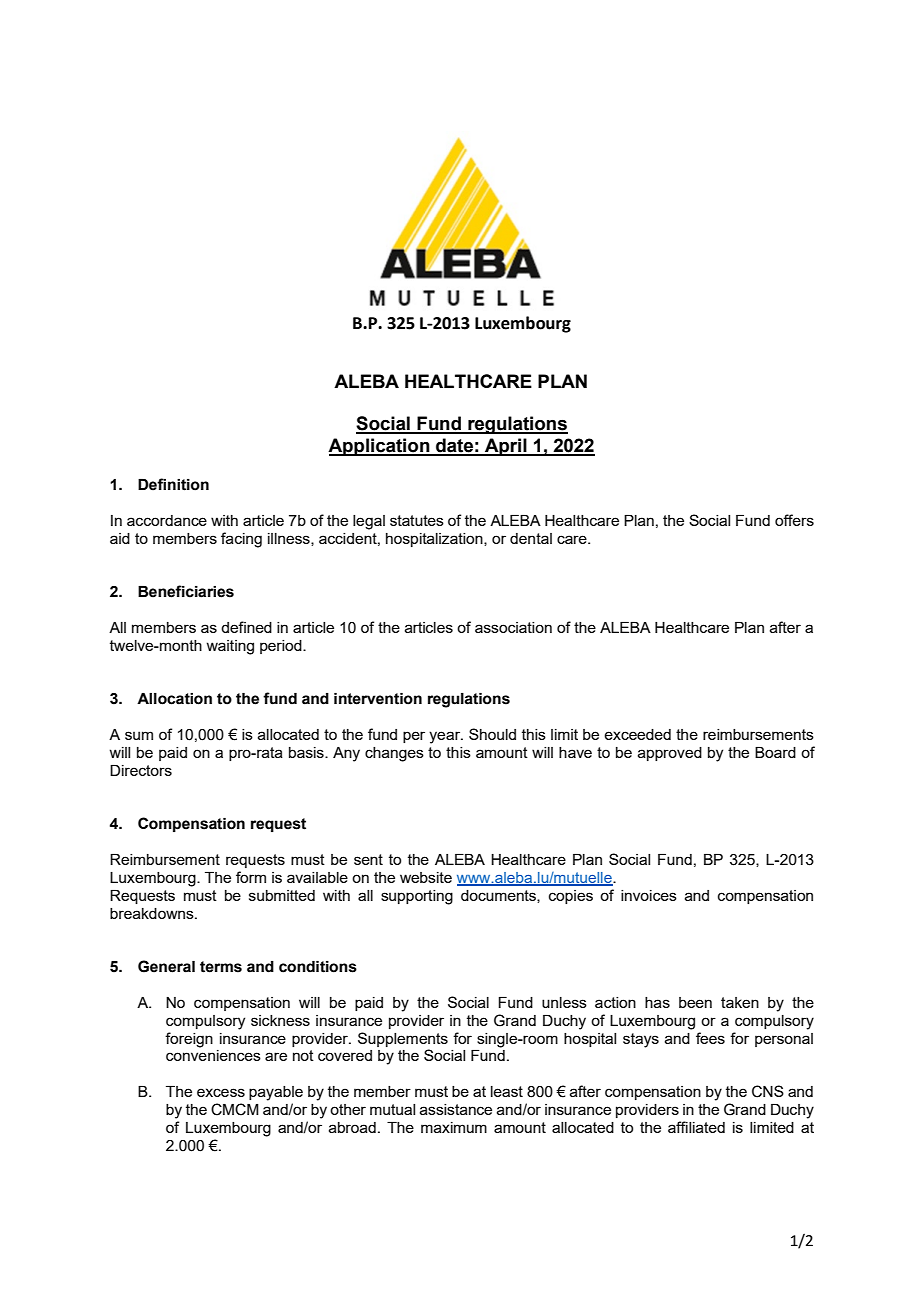  Describe the element at coordinates (174, 699) in the screenshot. I see `Allocation` at that location.
